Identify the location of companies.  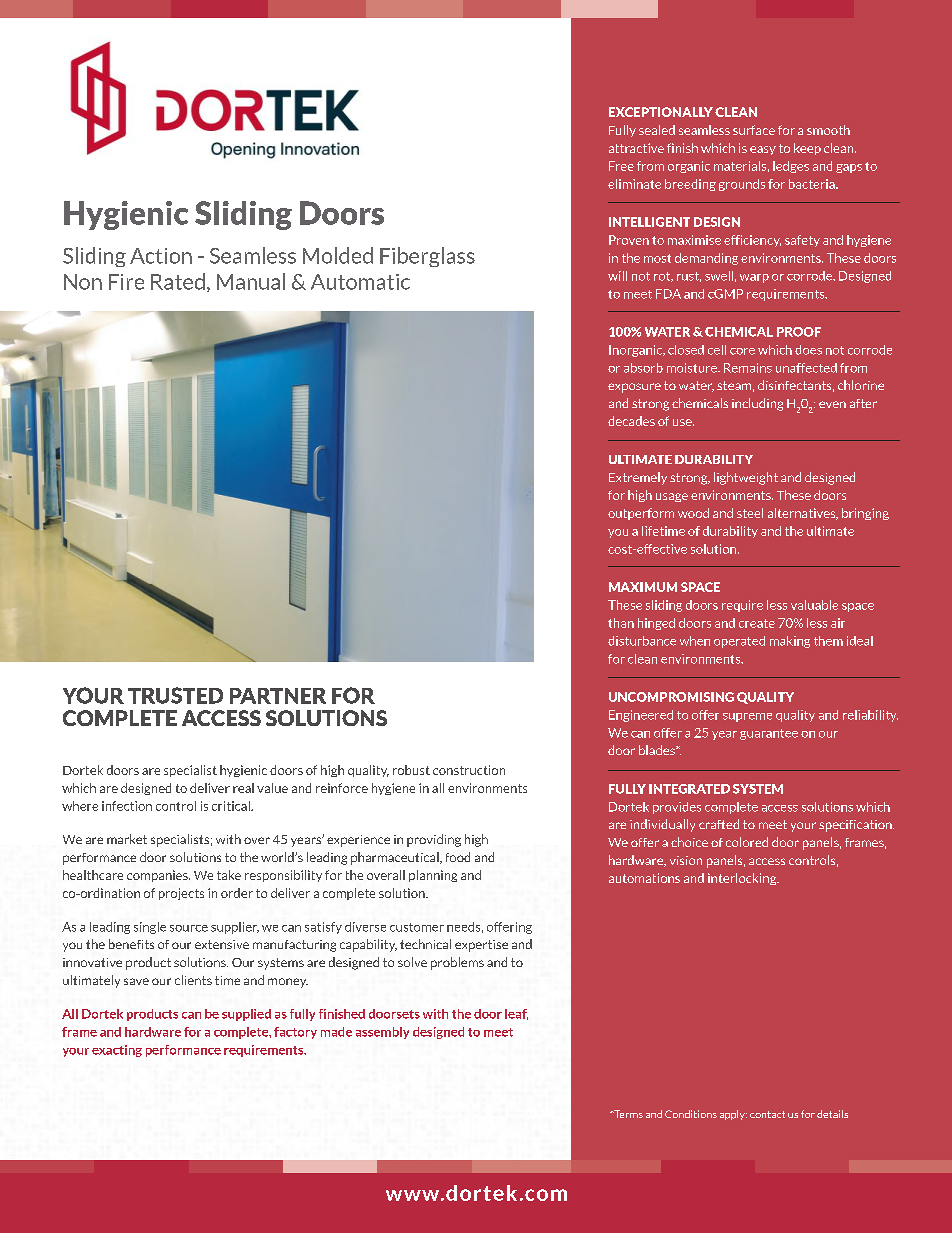
(158, 876).
